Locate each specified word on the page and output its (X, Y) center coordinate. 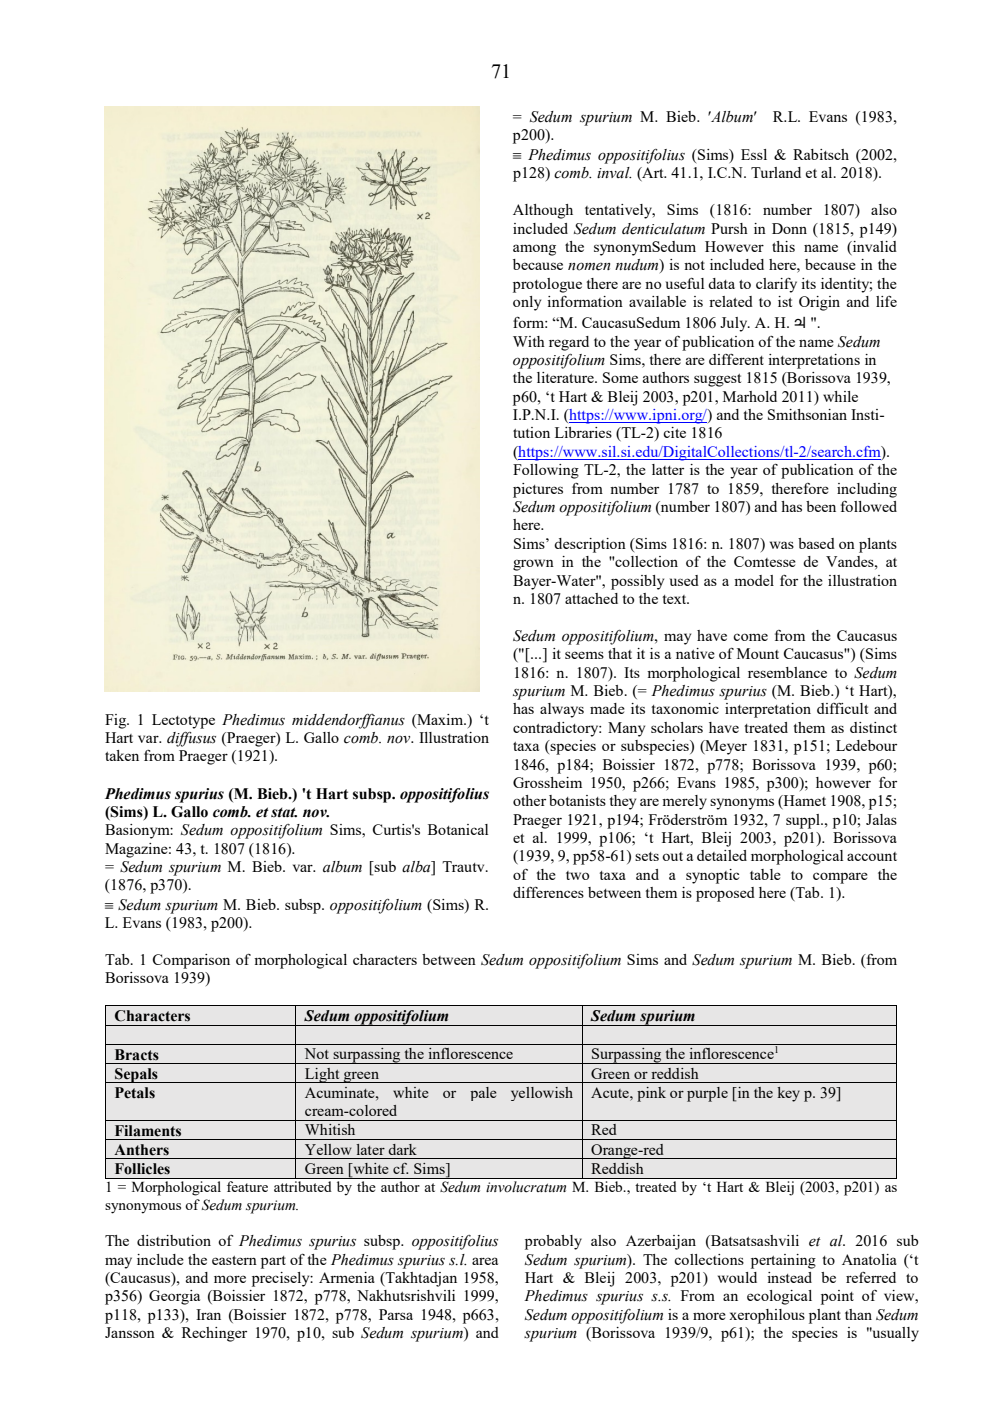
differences (548, 892)
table (765, 874)
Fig (117, 721)
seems (584, 655)
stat (284, 812)
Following (546, 471)
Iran (208, 1314)
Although (543, 211)
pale (483, 1094)
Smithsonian (807, 414)
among (534, 250)
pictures (538, 490)
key (788, 1094)
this (783, 246)
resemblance (787, 672)
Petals (135, 1093)
